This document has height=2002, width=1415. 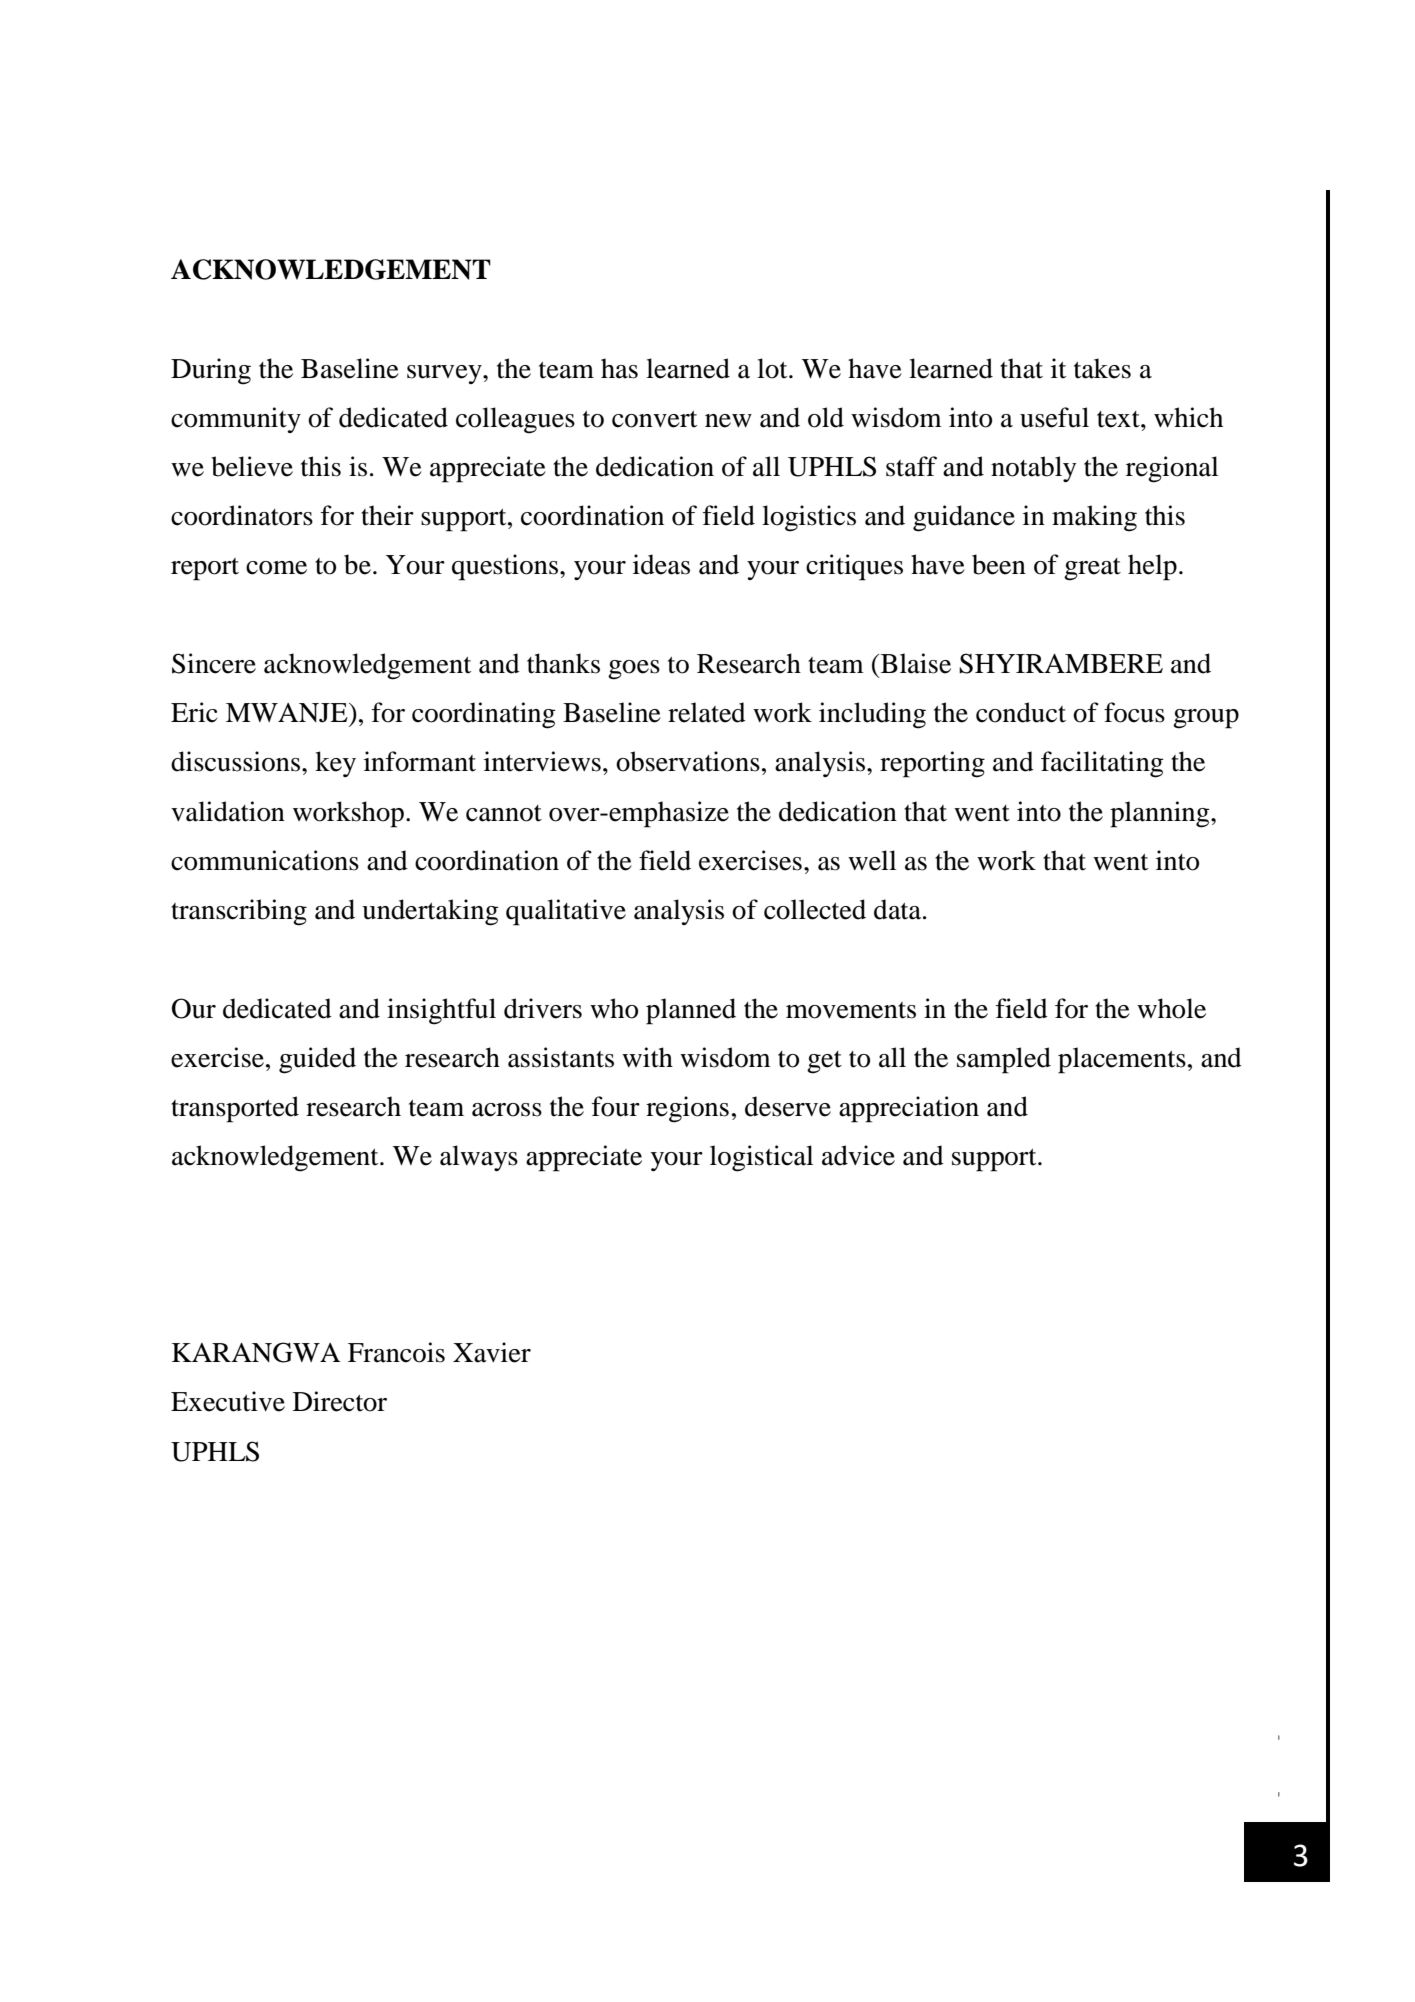 What do you see at coordinates (634, 670) in the document?
I see `goes` at bounding box center [634, 670].
